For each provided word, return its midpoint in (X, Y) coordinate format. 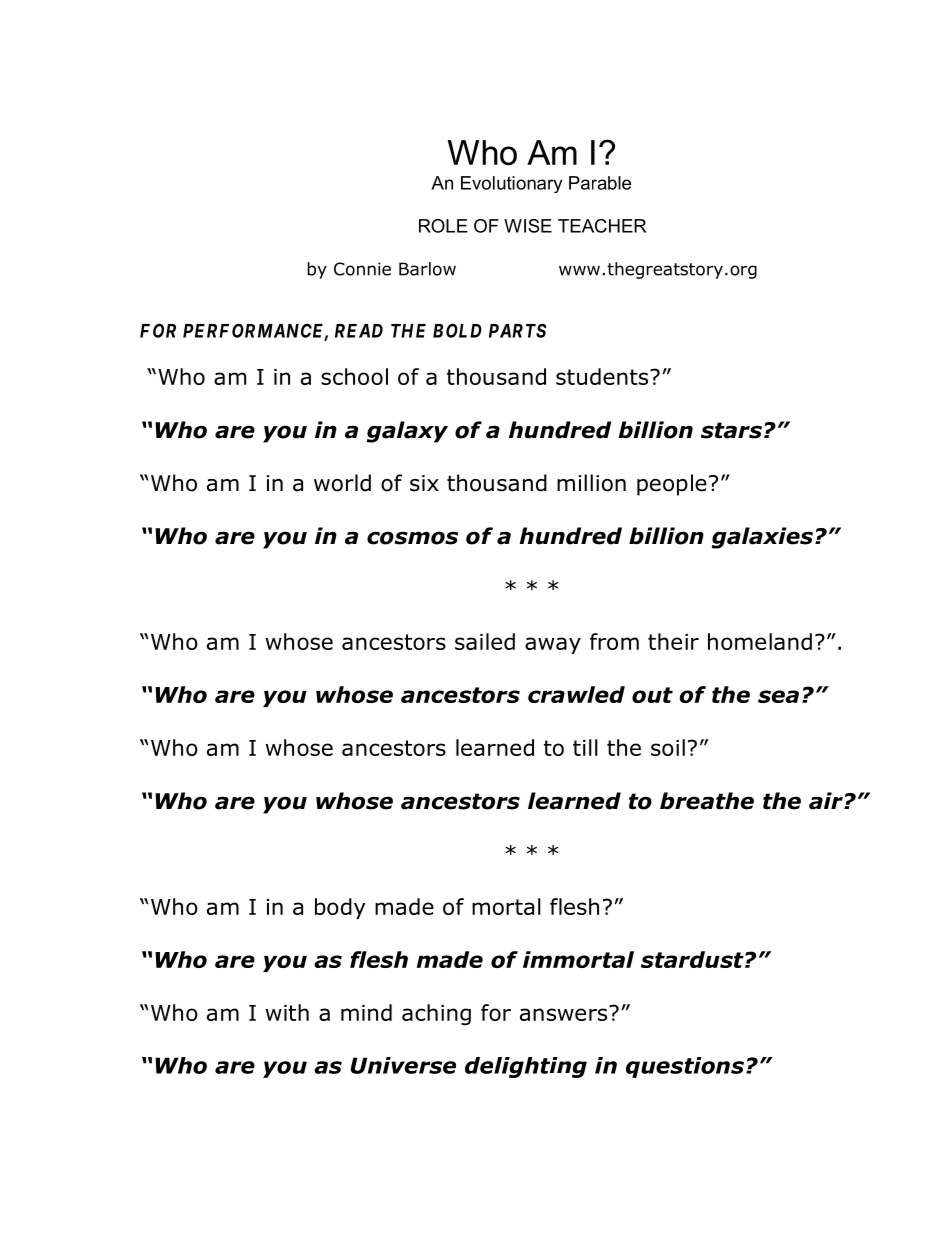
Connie (362, 269)
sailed (485, 641)
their (673, 641)
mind (366, 1012)
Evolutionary (511, 184)
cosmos (412, 538)
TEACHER (602, 226)
